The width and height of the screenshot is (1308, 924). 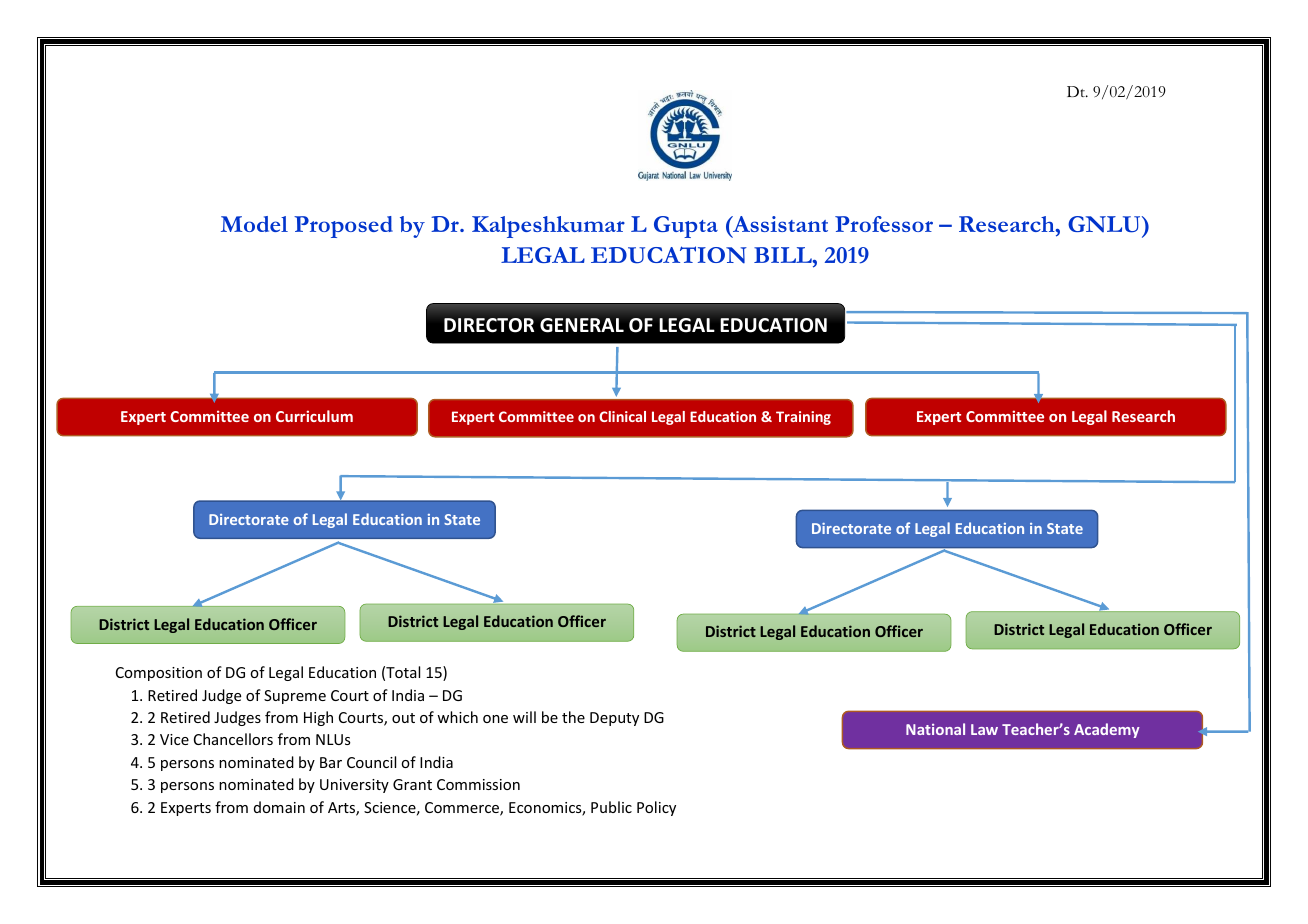 What do you see at coordinates (159, 674) in the screenshot?
I see `Composition` at bounding box center [159, 674].
